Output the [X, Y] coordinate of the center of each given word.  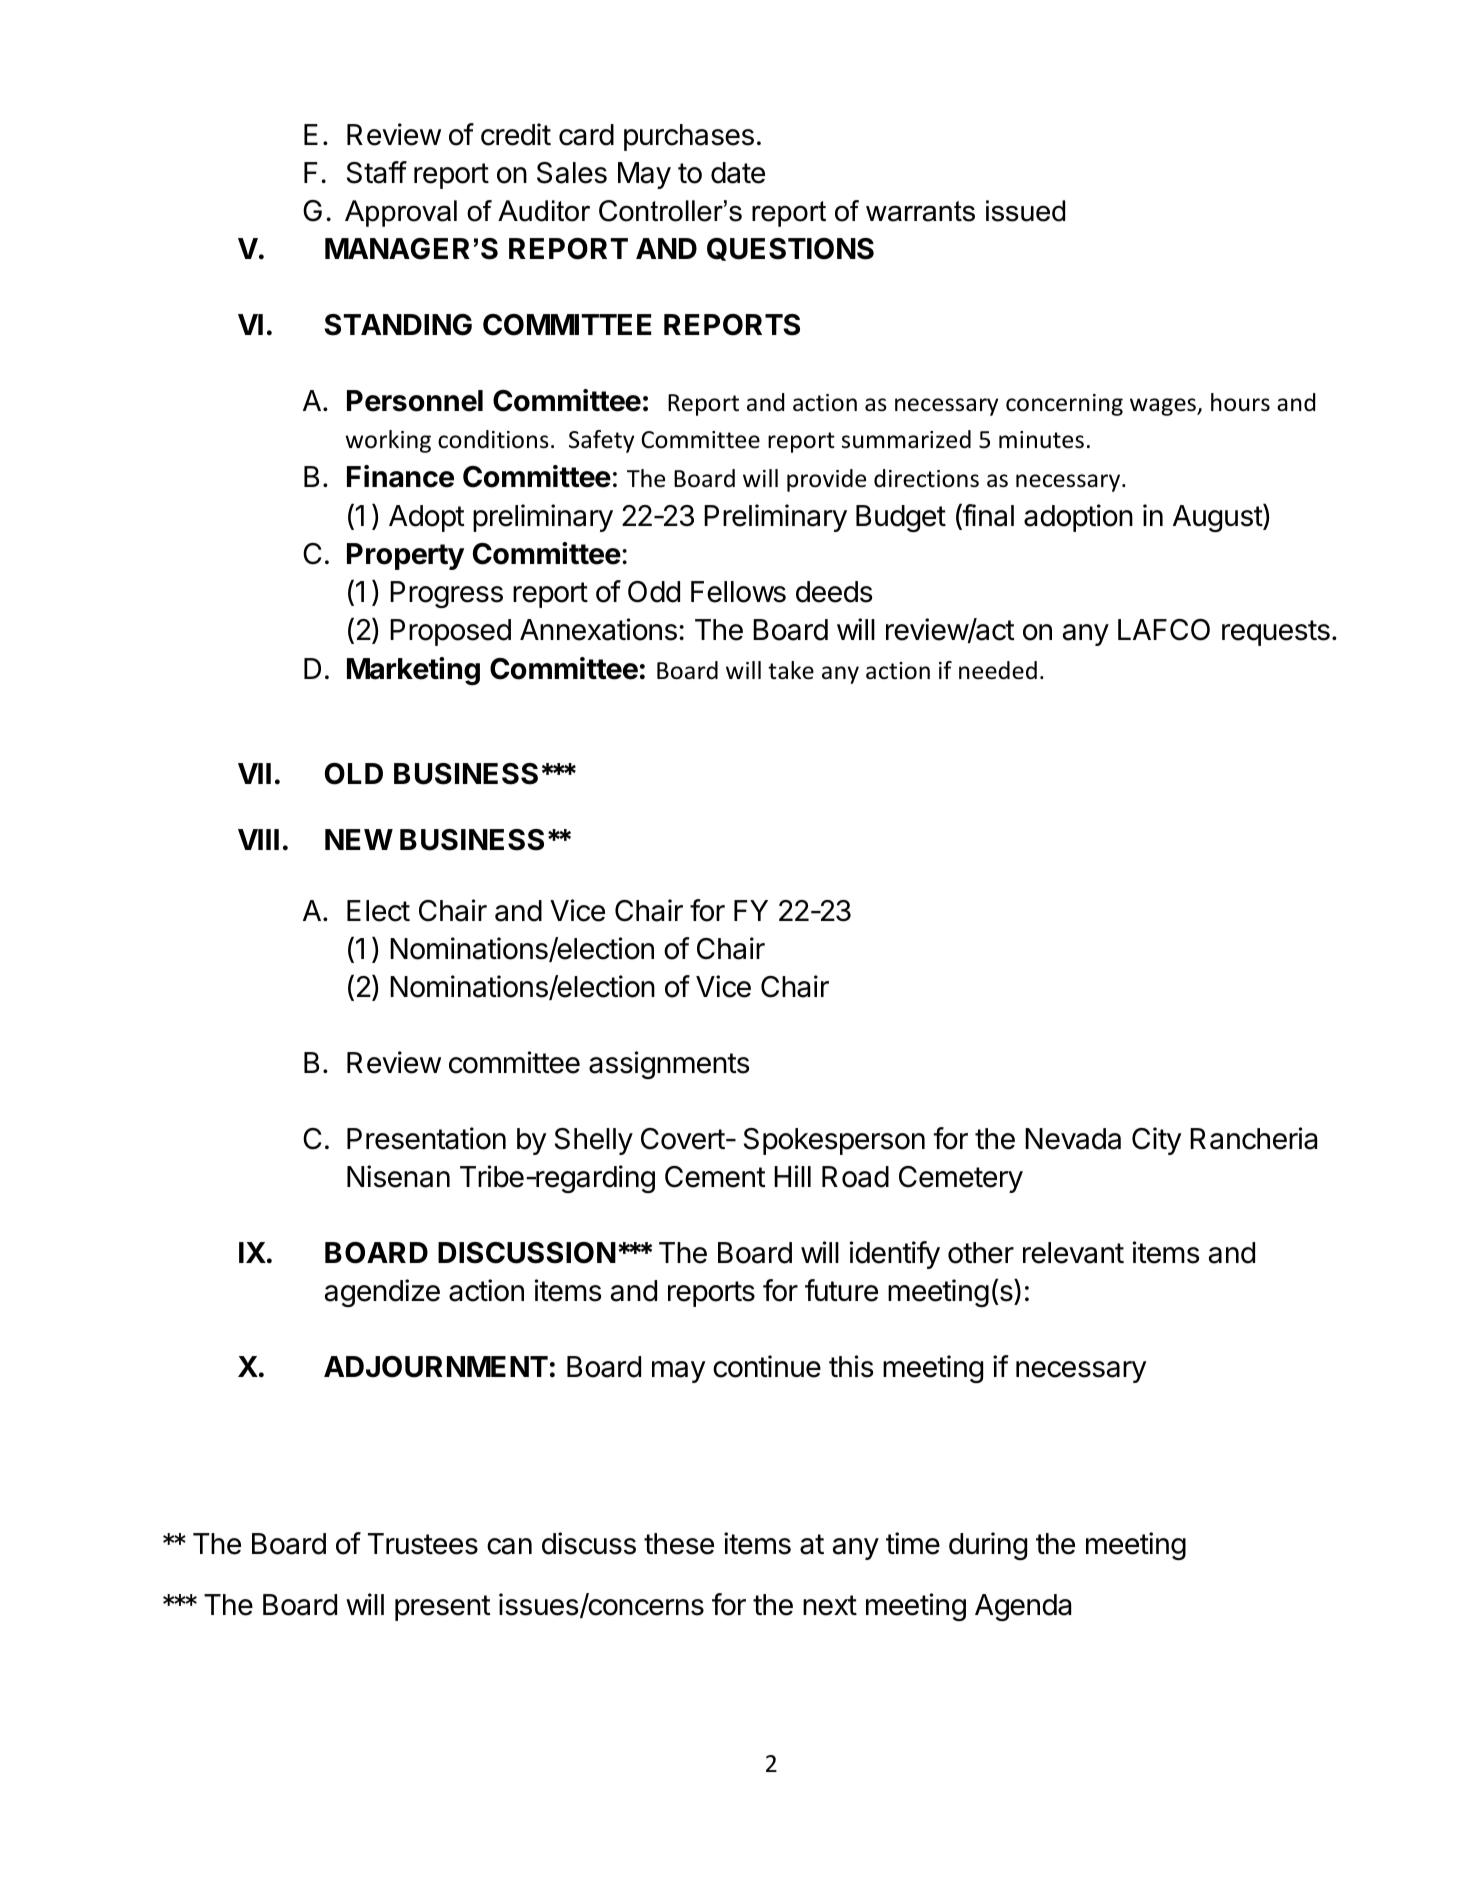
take [791, 670]
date [738, 173]
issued [1025, 211]
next [830, 1605]
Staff [377, 172]
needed [998, 670]
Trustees [423, 1544]
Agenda [1023, 1607]
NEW [359, 839]
